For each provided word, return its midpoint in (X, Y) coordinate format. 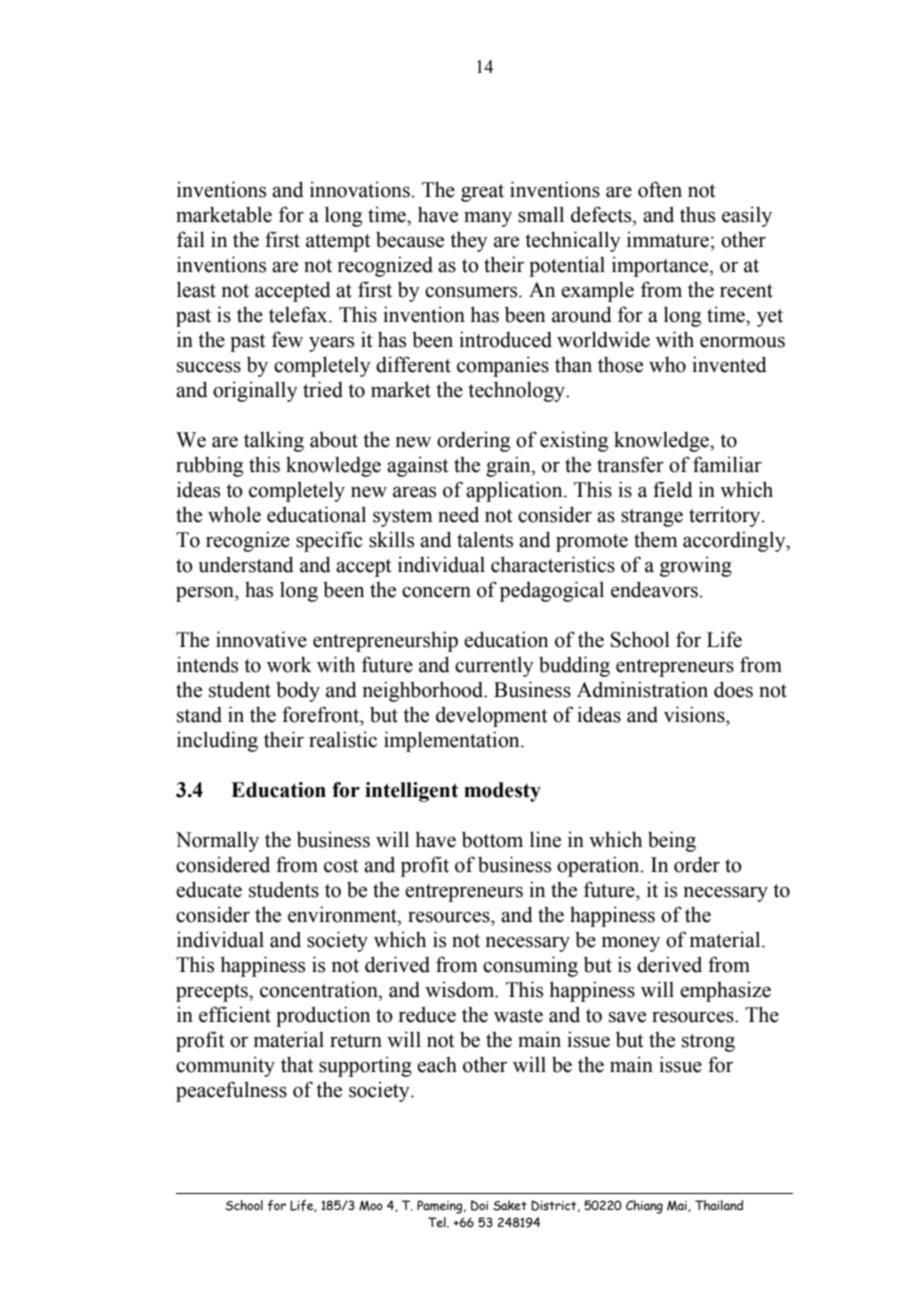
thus (697, 214)
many (488, 219)
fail (191, 239)
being (672, 841)
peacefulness (231, 1091)
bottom (492, 839)
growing (696, 566)
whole (234, 514)
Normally (217, 842)
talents (485, 539)
